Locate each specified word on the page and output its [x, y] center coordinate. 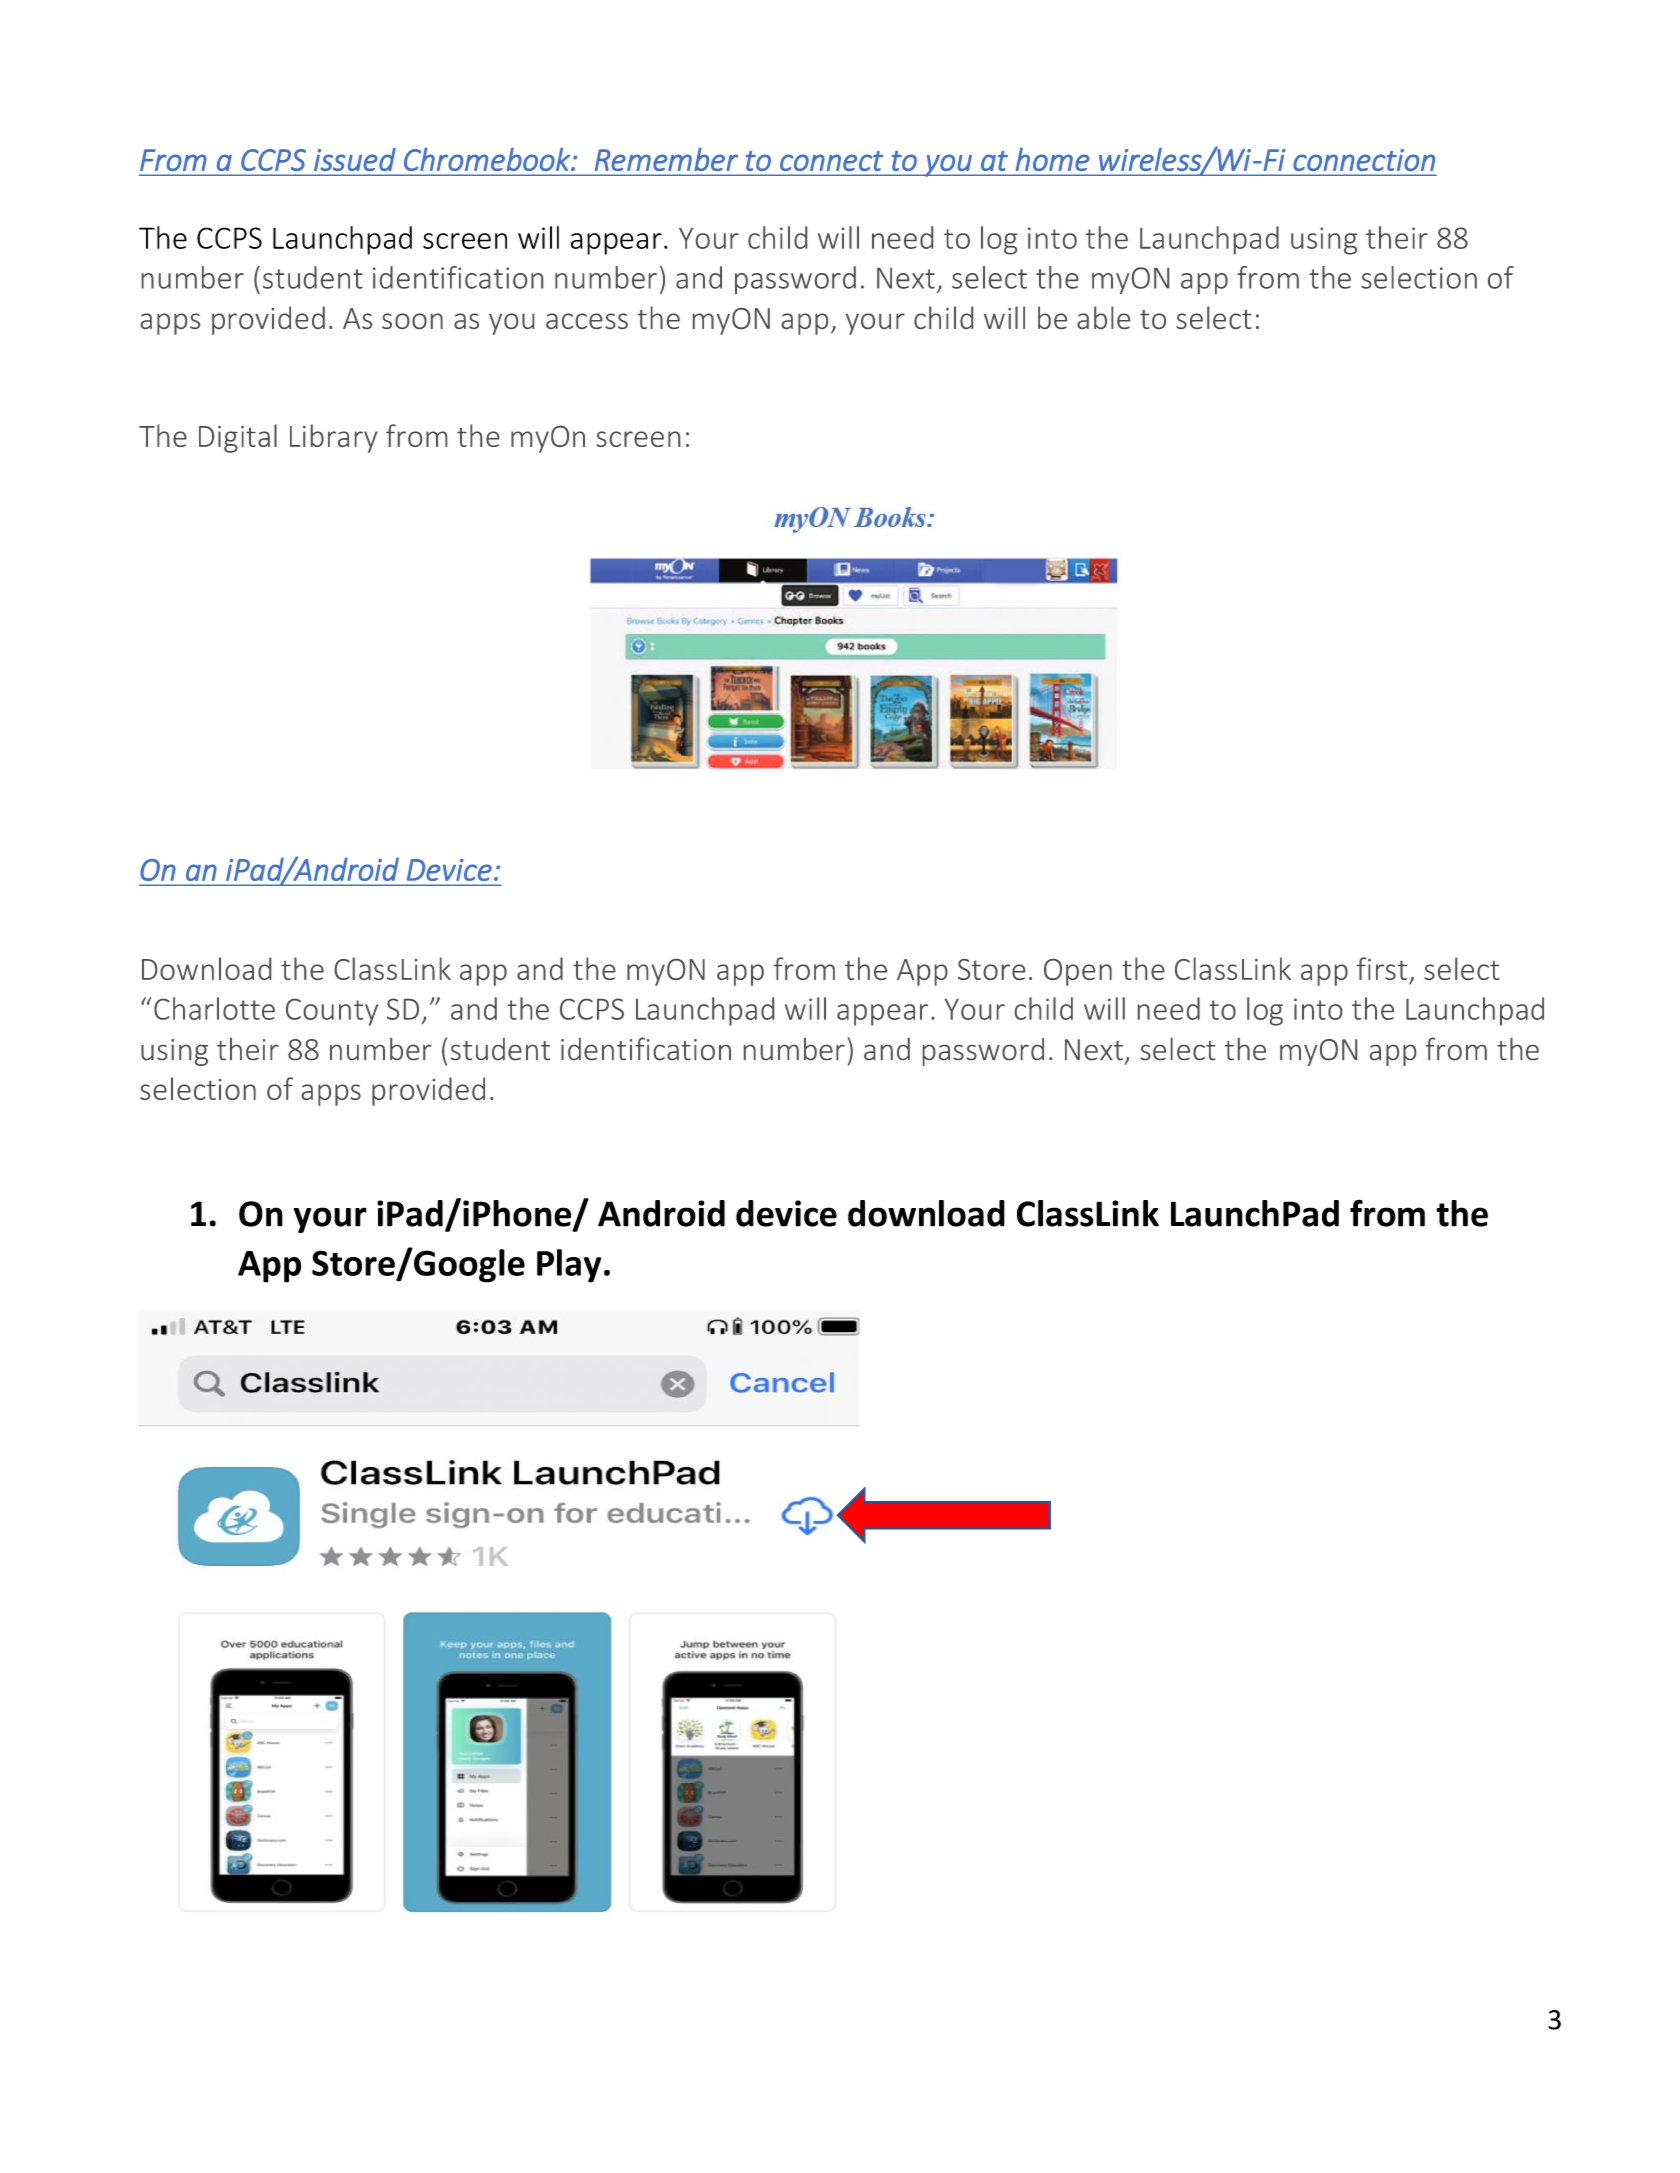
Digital [238, 438]
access [587, 321]
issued [355, 159]
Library [334, 438]
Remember [666, 159]
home [1053, 159]
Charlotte [214, 1008]
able [1103, 317]
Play [569, 1266]
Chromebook [488, 159]
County [332, 1012]
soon [412, 321]
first [1382, 968]
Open [1078, 972]
